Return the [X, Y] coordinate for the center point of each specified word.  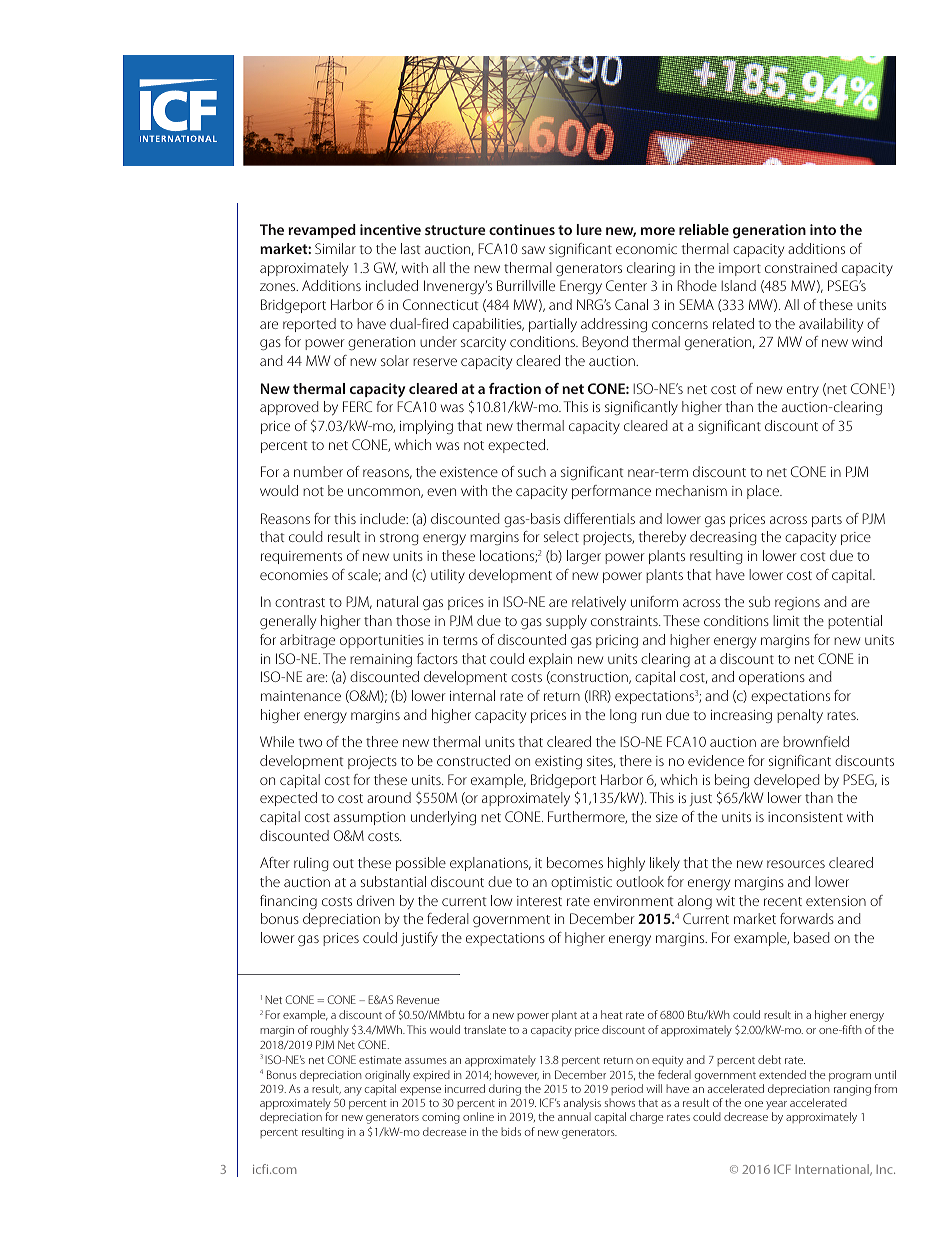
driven [375, 900]
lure [589, 229]
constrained [801, 267]
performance [611, 492]
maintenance [301, 696]
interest [539, 901]
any [353, 1091]
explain [550, 660]
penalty [800, 716]
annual [574, 1116]
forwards [807, 918]
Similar [335, 248]
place [764, 492]
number [318, 471]
